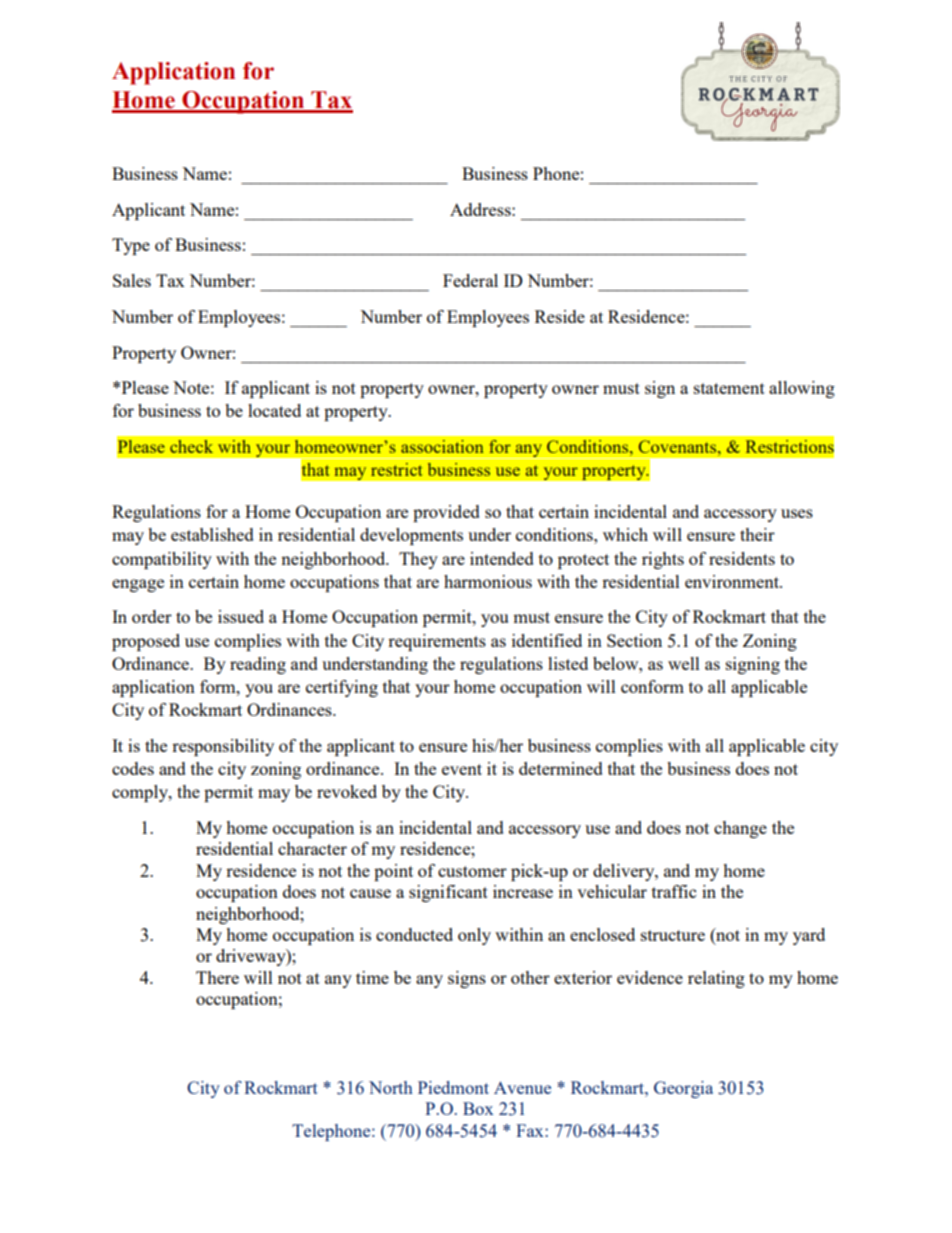 This image has width=952, height=1233. I want to click on reading, so click(258, 665).
